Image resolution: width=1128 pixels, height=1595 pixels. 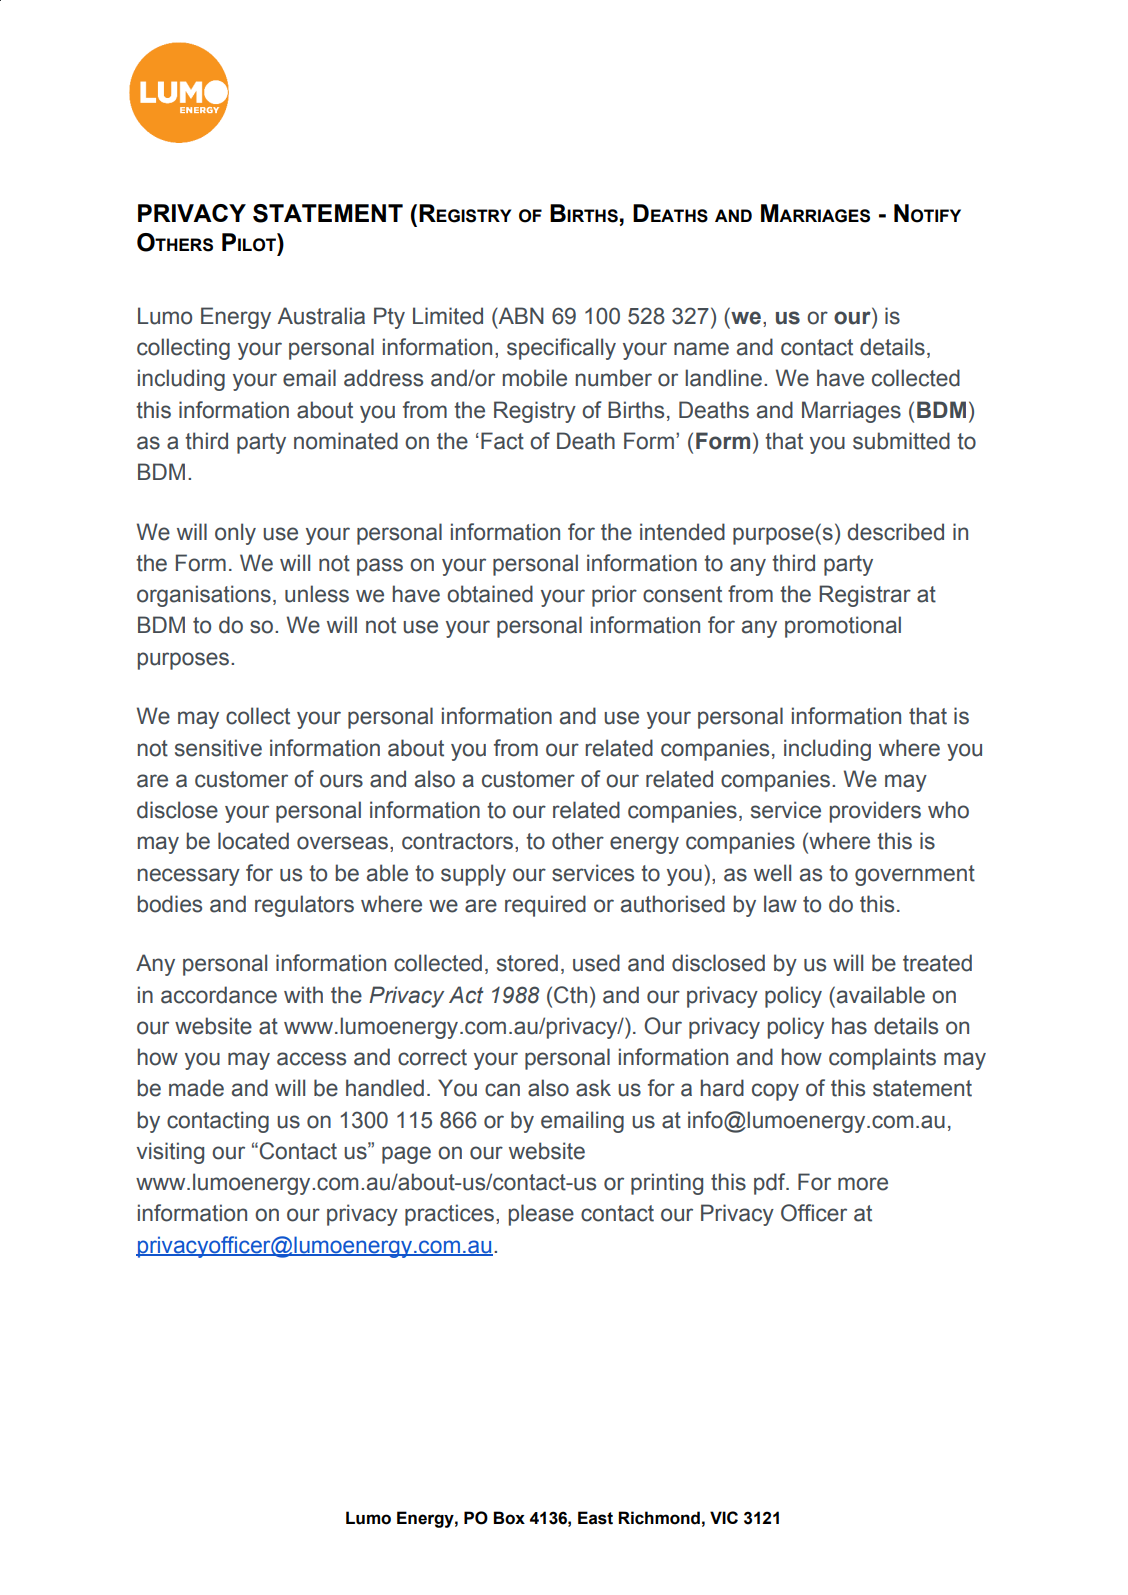 I want to click on Box, so click(x=509, y=1518).
